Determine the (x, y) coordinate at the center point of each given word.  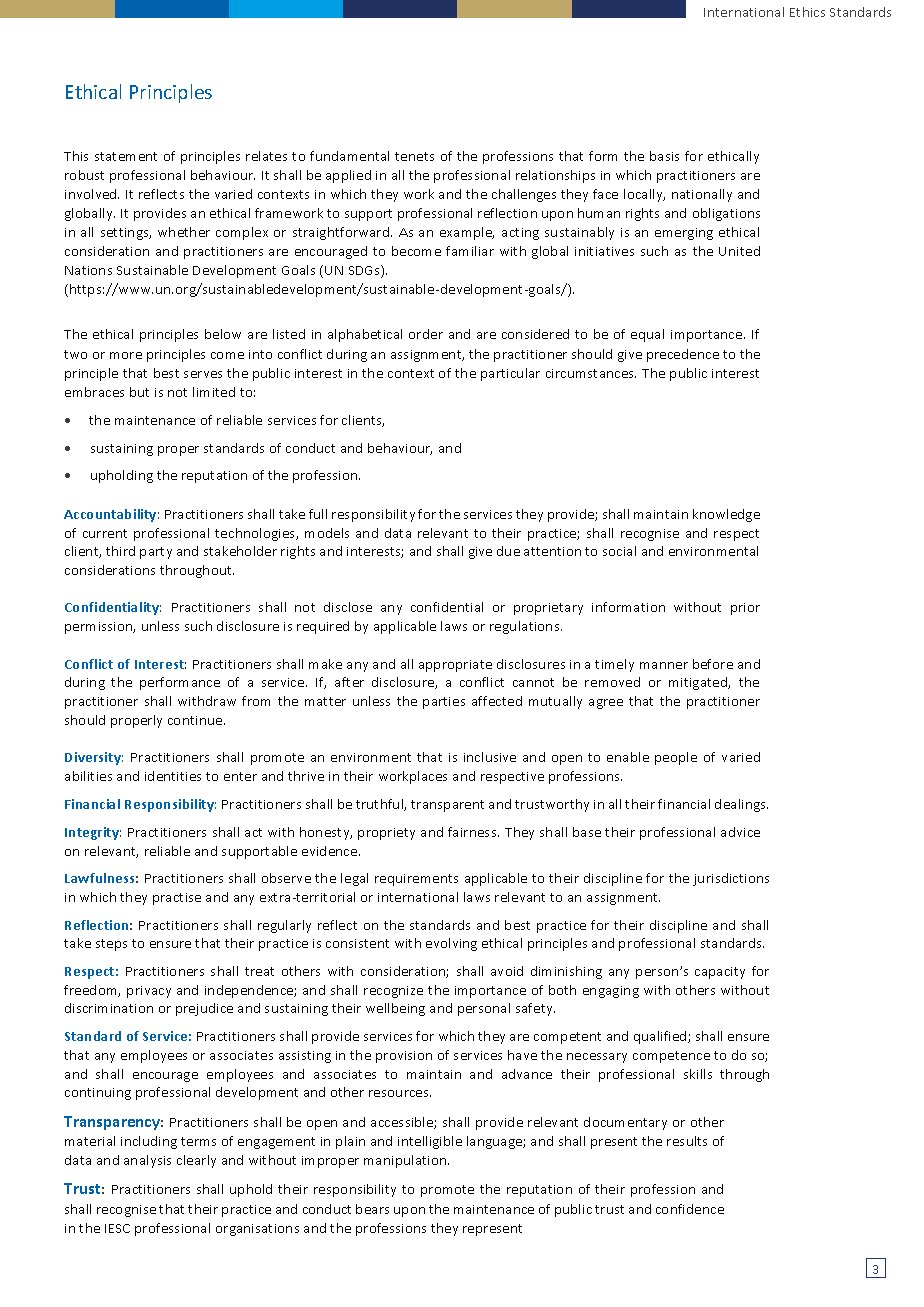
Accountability (111, 515)
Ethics (807, 12)
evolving (451, 944)
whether (184, 232)
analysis (147, 1161)
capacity (720, 973)
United (739, 251)
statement (126, 156)
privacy (149, 992)
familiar (470, 251)
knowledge (726, 515)
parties (444, 703)
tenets (414, 156)
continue (196, 720)
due (508, 551)
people (676, 758)
